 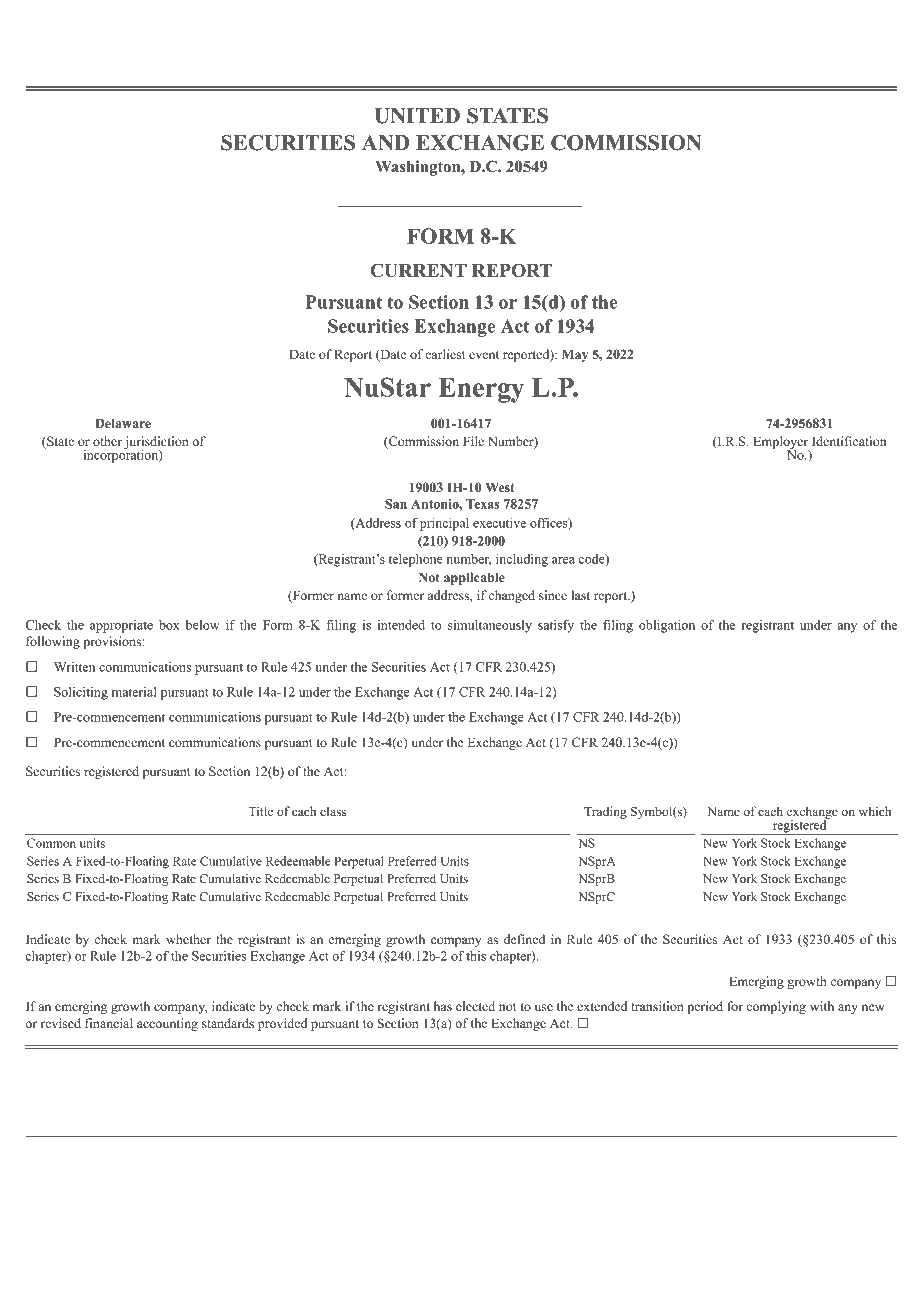 What do you see at coordinates (260, 811) in the document?
I see `Title` at bounding box center [260, 811].
